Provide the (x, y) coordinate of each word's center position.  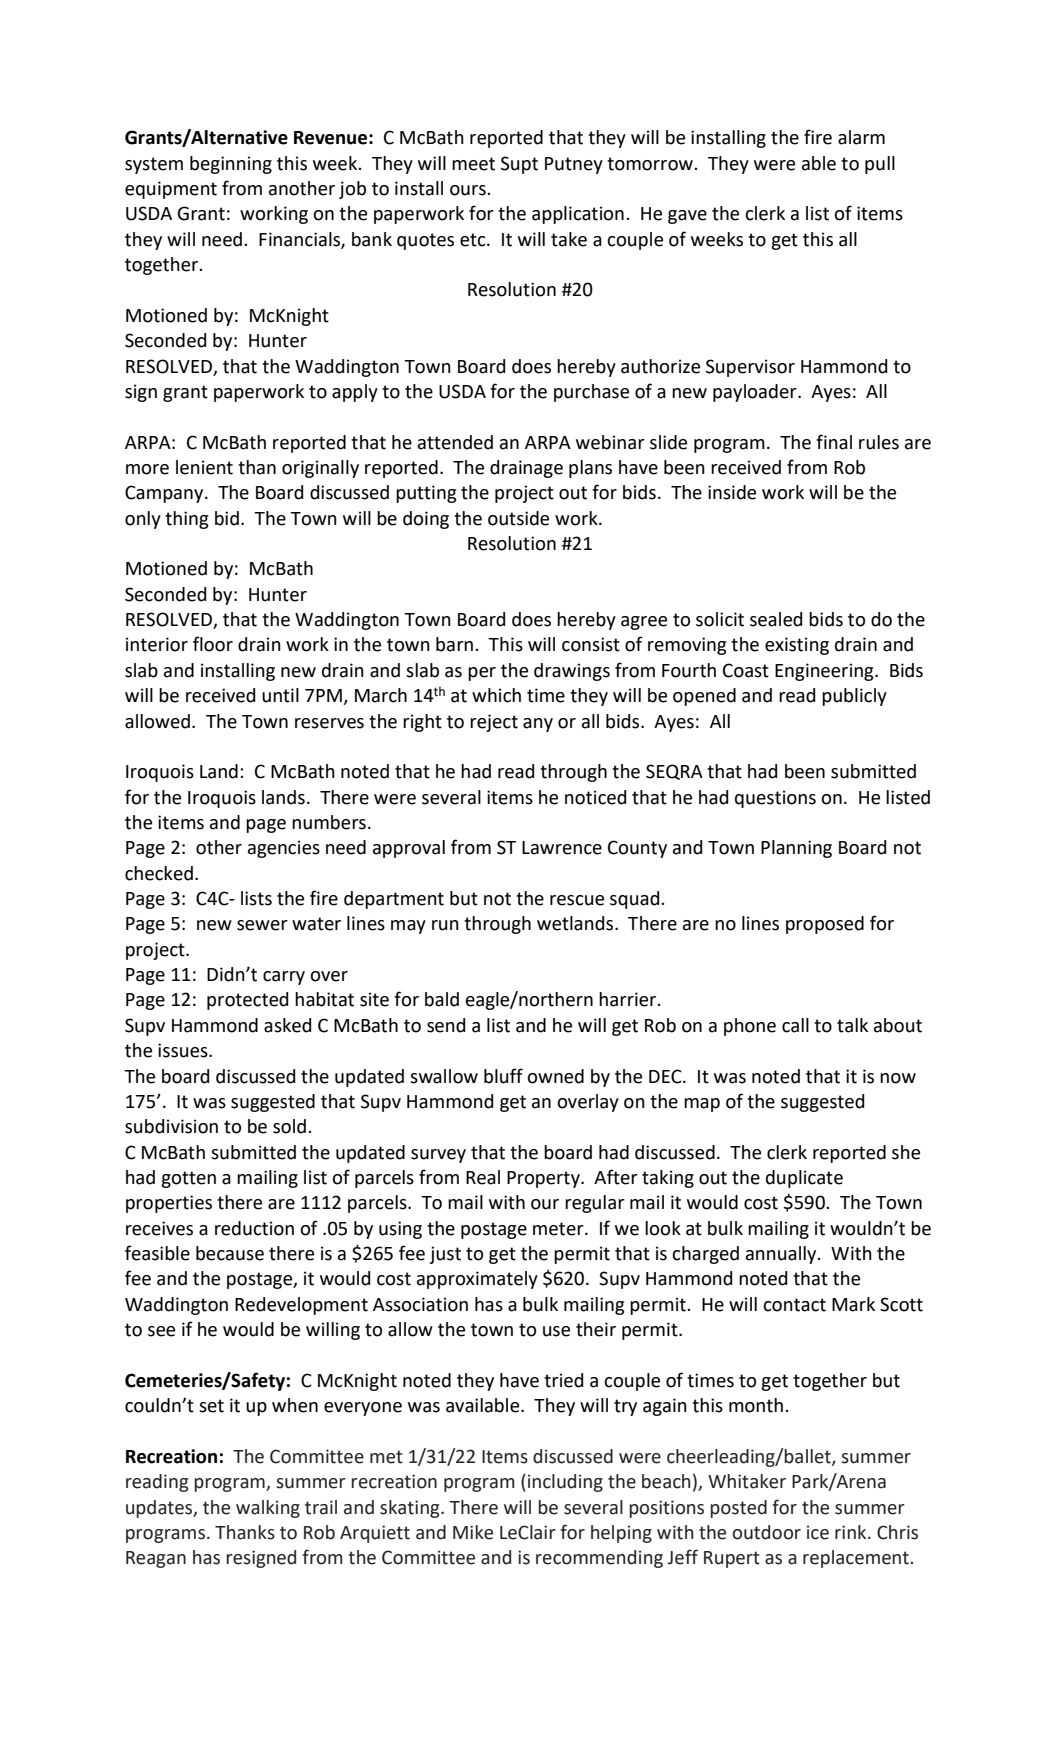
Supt (519, 165)
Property (544, 1179)
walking (268, 1509)
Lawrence (562, 848)
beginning (231, 165)
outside (518, 518)
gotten (188, 1179)
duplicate (804, 1179)
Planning (796, 849)
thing (186, 520)
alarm (861, 137)
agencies (284, 849)
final (834, 442)
